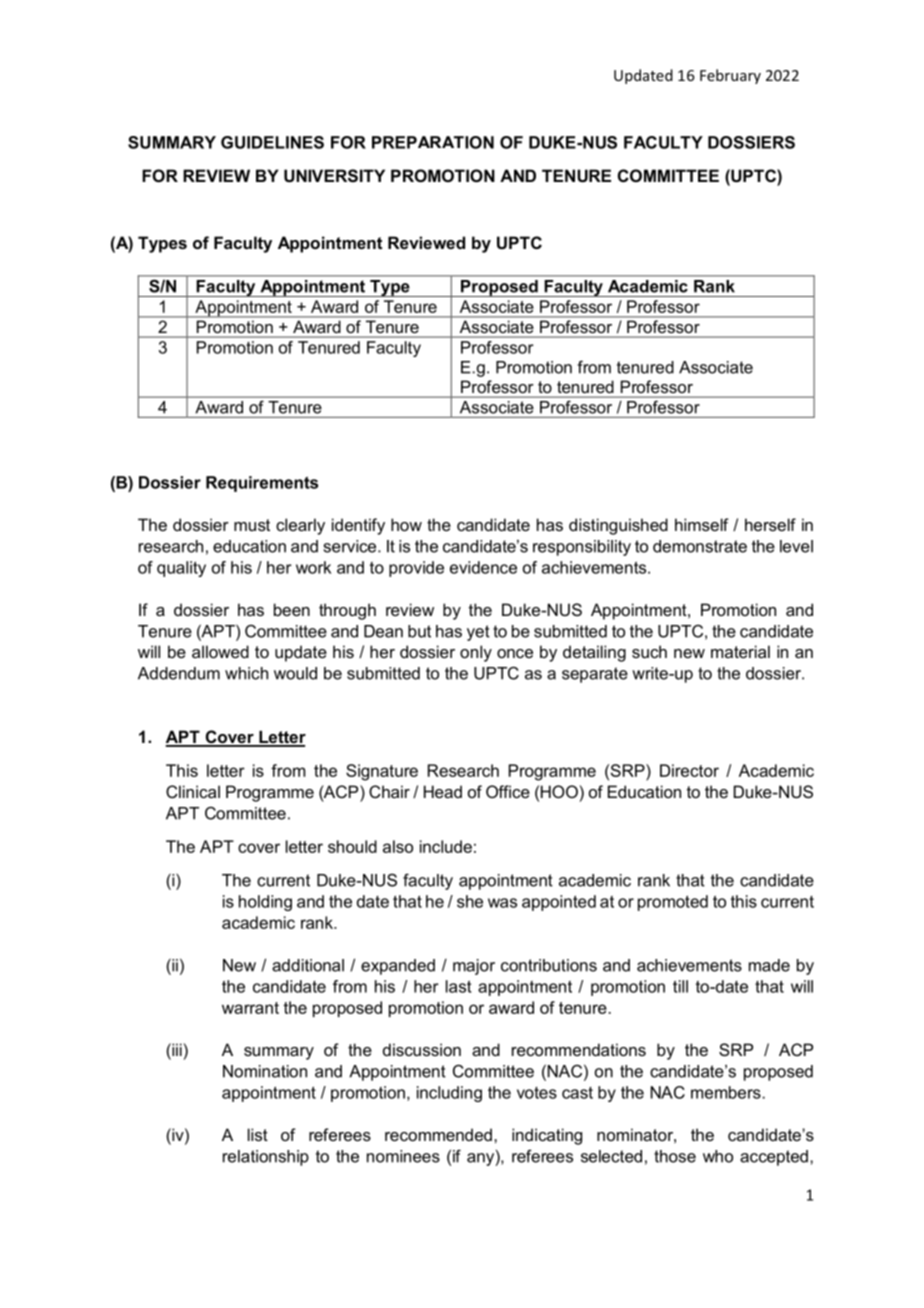 Image resolution: width=924 pixels, height=1308 pixels. Describe the element at coordinates (478, 633) in the screenshot. I see `yet` at that location.
